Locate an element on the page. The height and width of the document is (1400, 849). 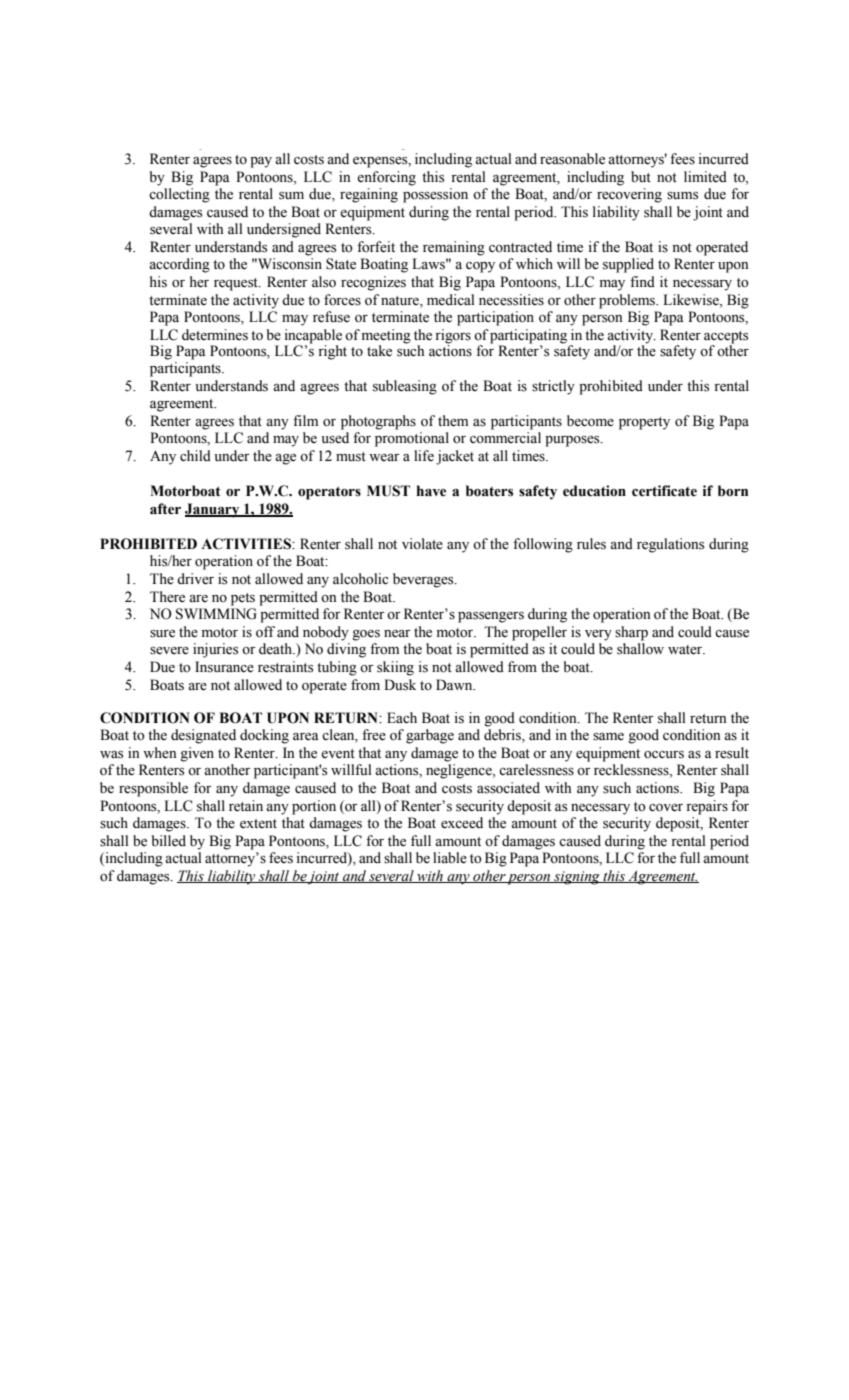
restraints is located at coordinates (285, 667).
